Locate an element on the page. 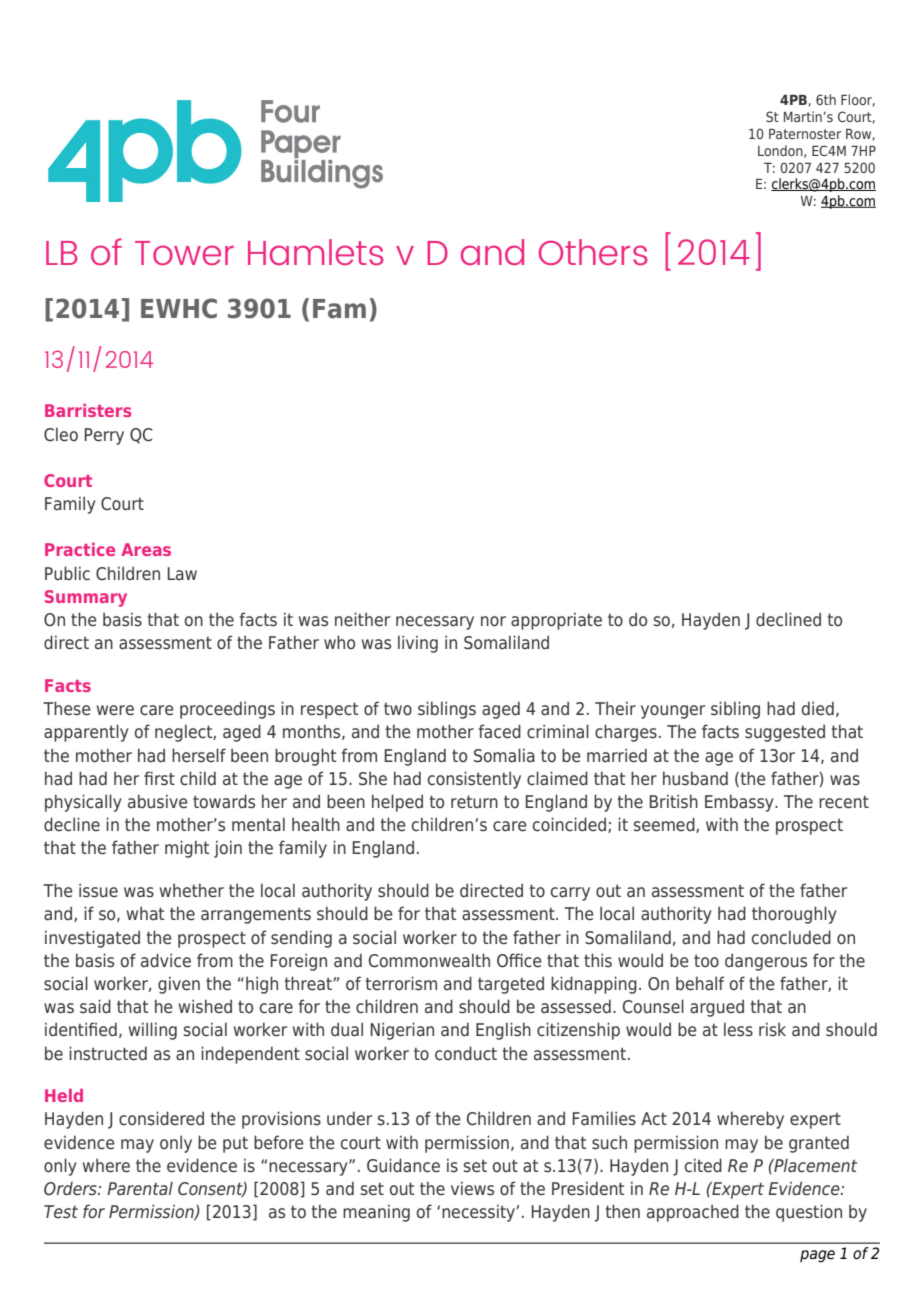 Image resolution: width=924 pixels, height=1308 pixels. two is located at coordinates (398, 709).
